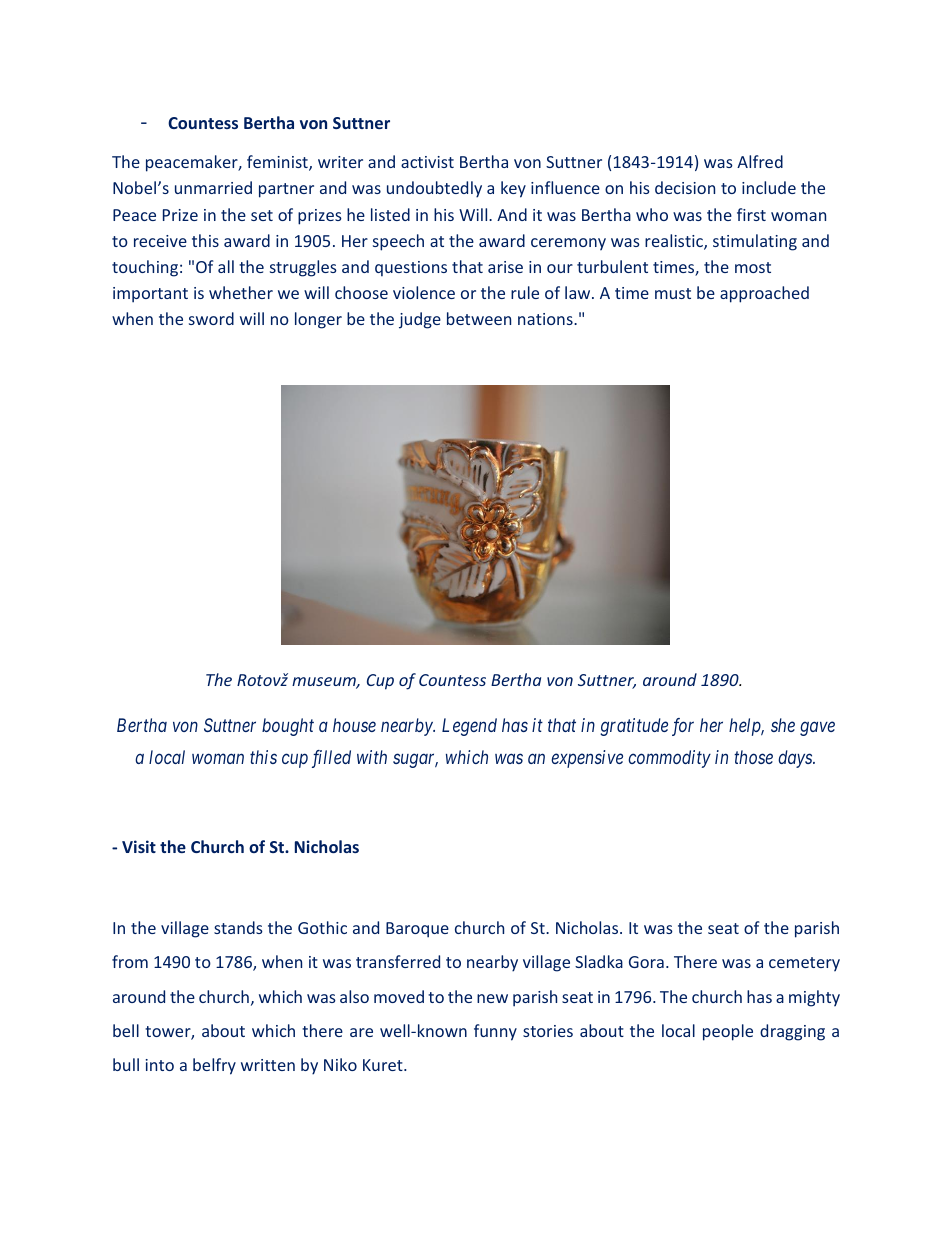 This image has width=952, height=1233. Describe the element at coordinates (728, 1032) in the image. I see `people` at that location.
